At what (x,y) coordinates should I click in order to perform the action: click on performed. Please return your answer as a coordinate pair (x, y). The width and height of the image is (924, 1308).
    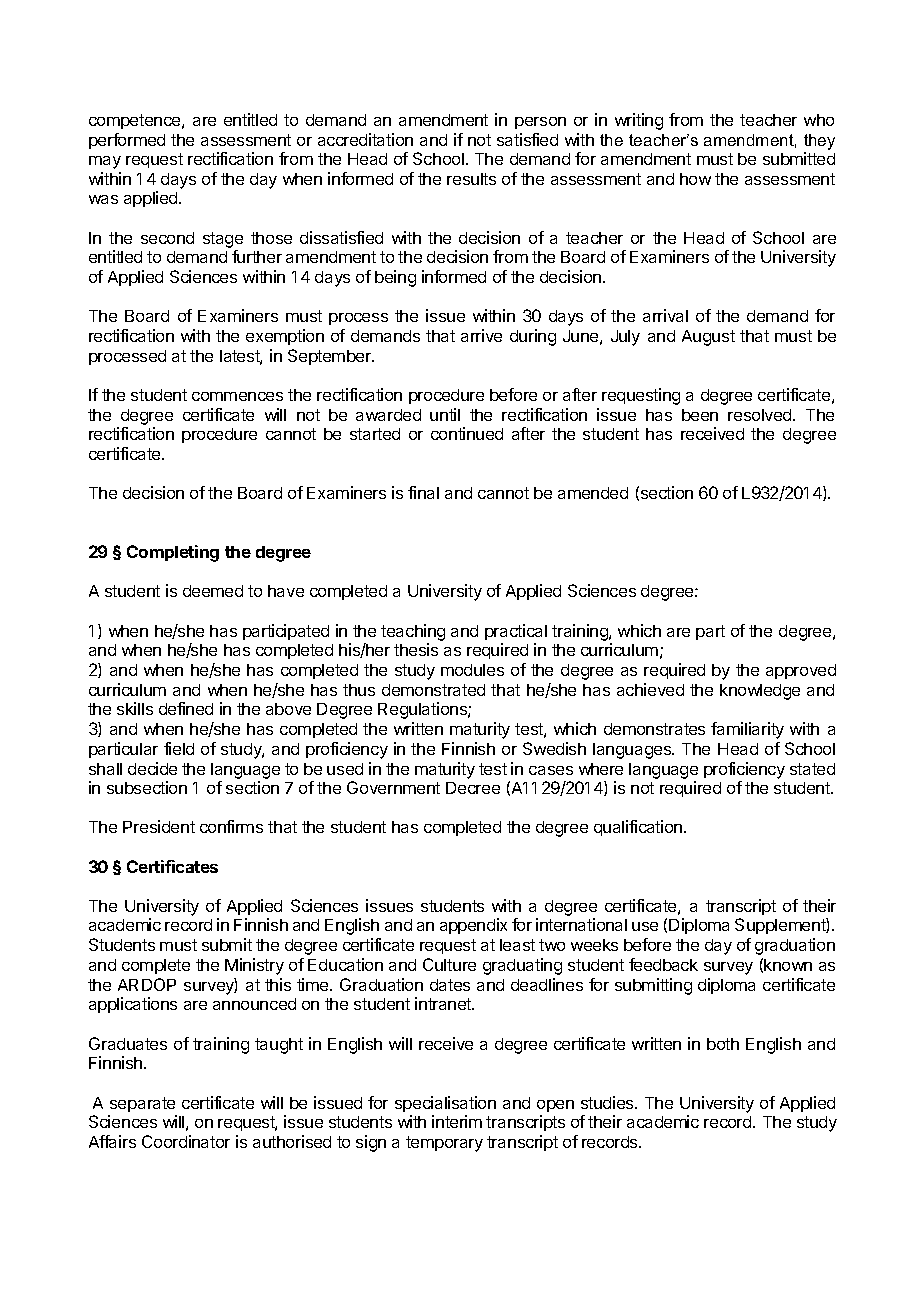
    Looking at the image, I should click on (127, 141).
